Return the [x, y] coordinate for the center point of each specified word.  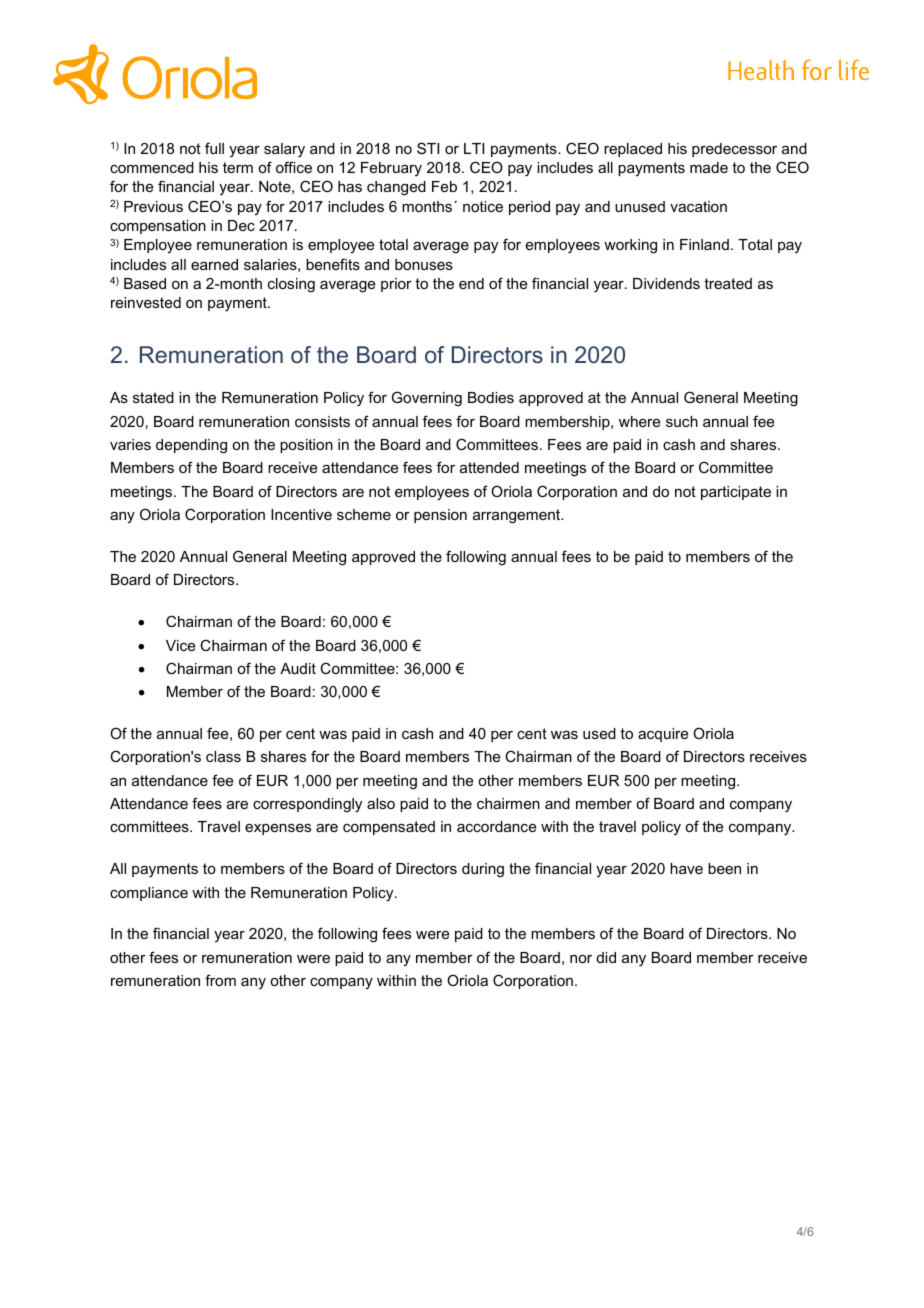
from [220, 980]
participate [736, 493]
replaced [633, 150]
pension [440, 516]
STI [428, 148]
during [483, 870]
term [238, 167]
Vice [180, 645]
